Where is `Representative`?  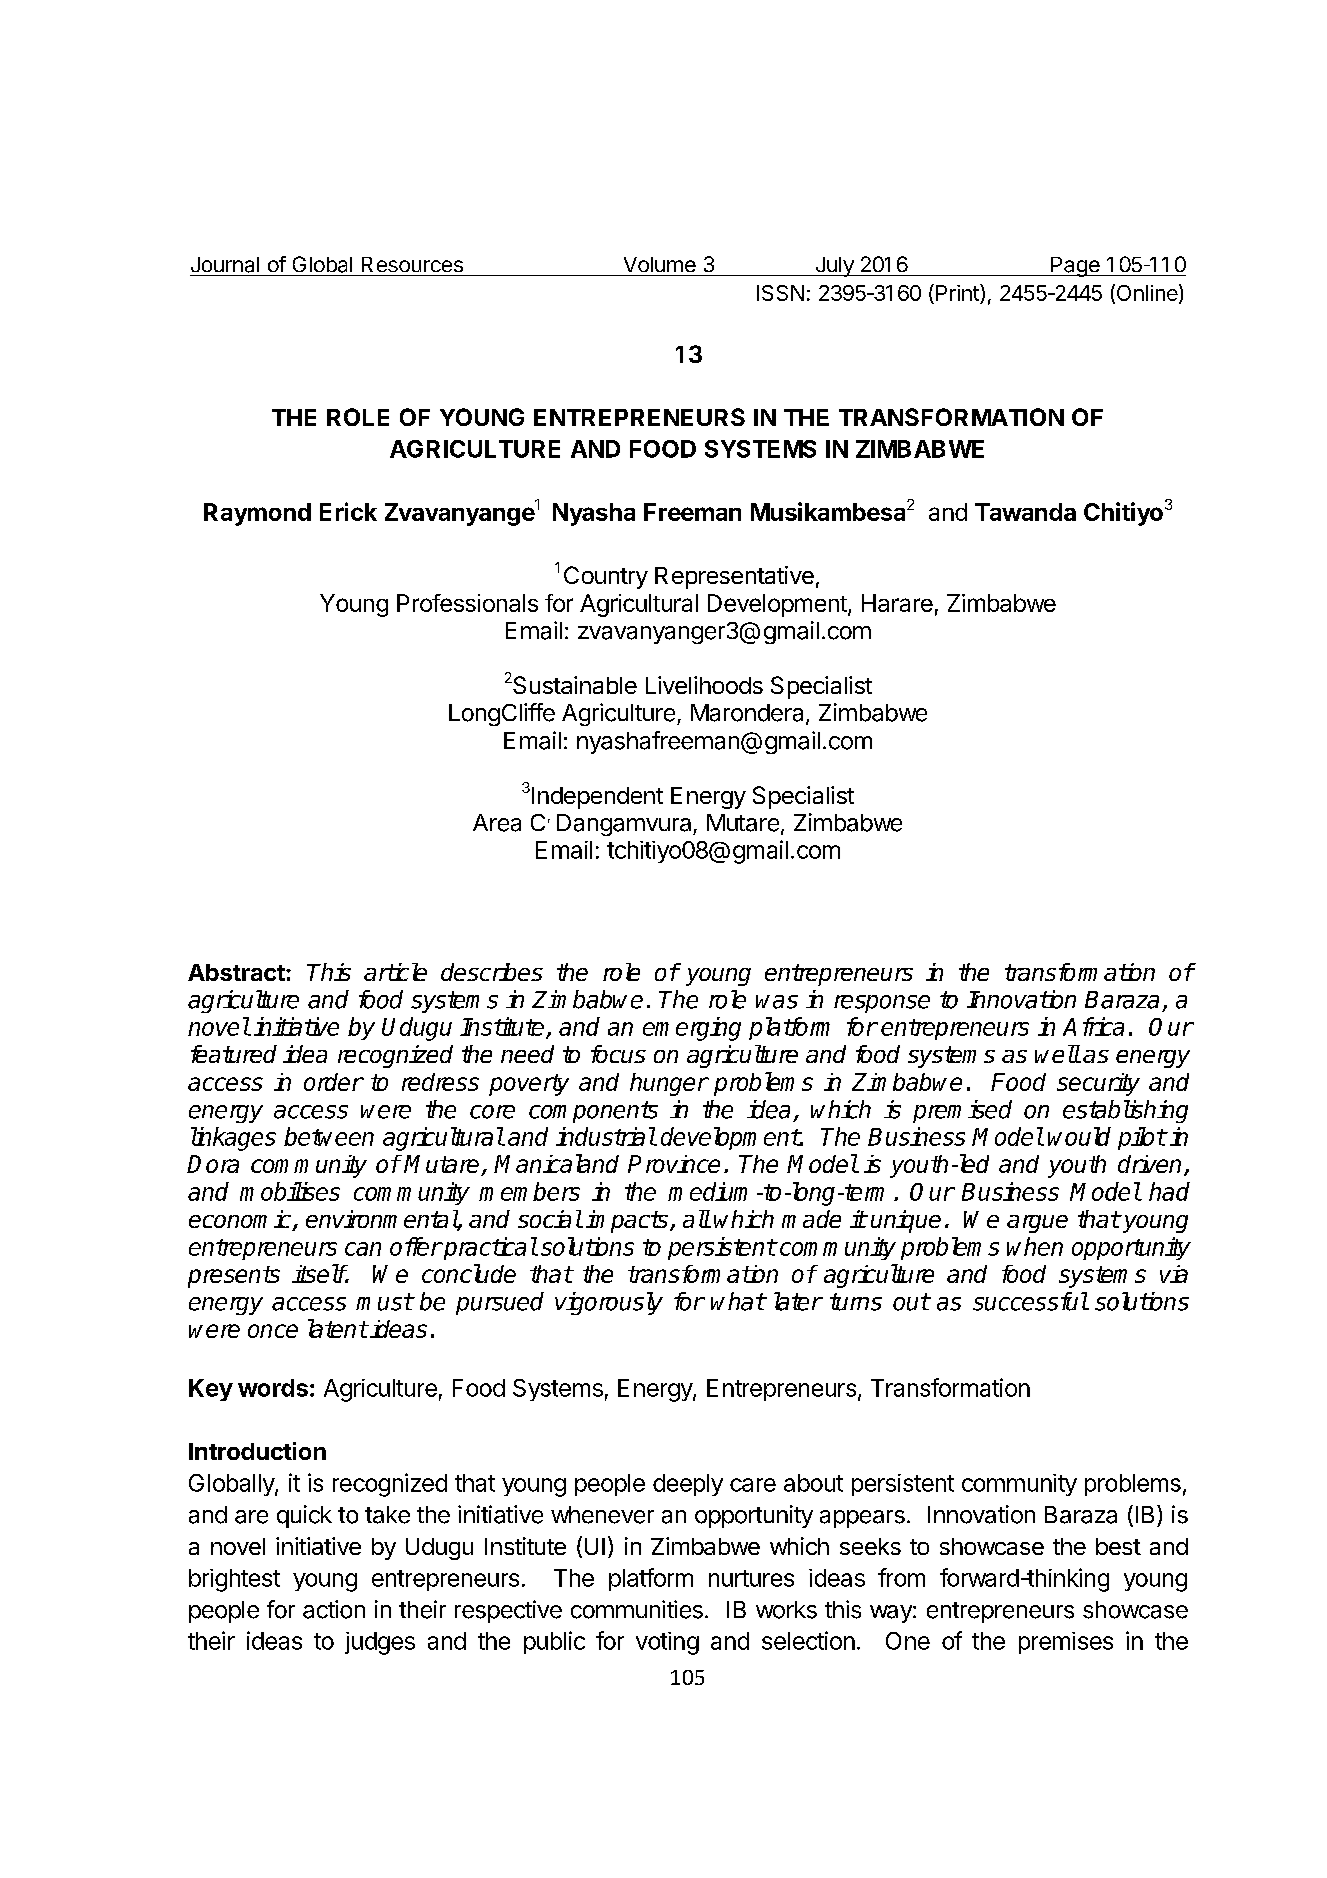 Representative is located at coordinates (734, 577).
